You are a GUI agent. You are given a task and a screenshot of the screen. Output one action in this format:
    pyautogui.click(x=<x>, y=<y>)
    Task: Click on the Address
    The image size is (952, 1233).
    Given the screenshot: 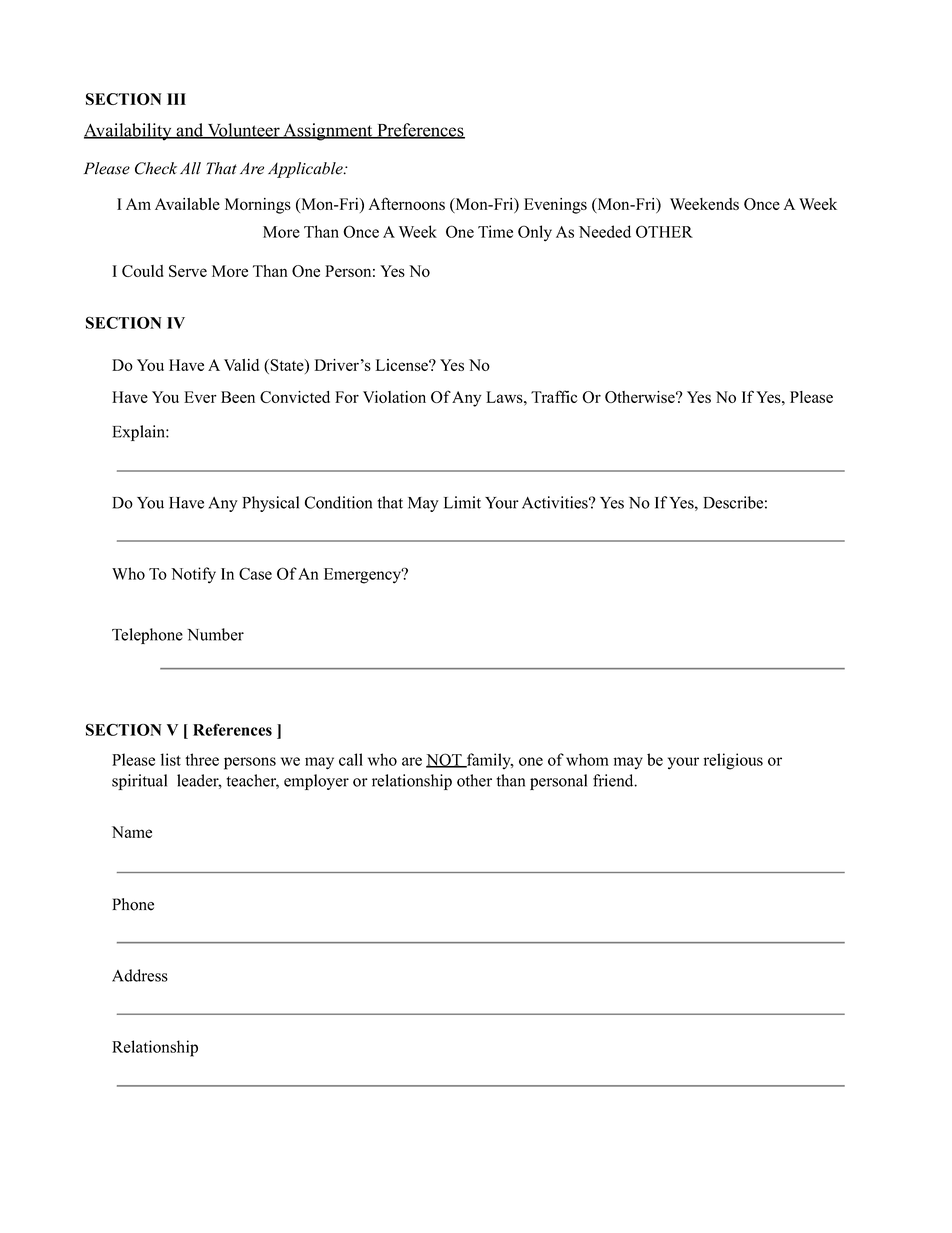 What is the action you would take?
    pyautogui.click(x=140, y=975)
